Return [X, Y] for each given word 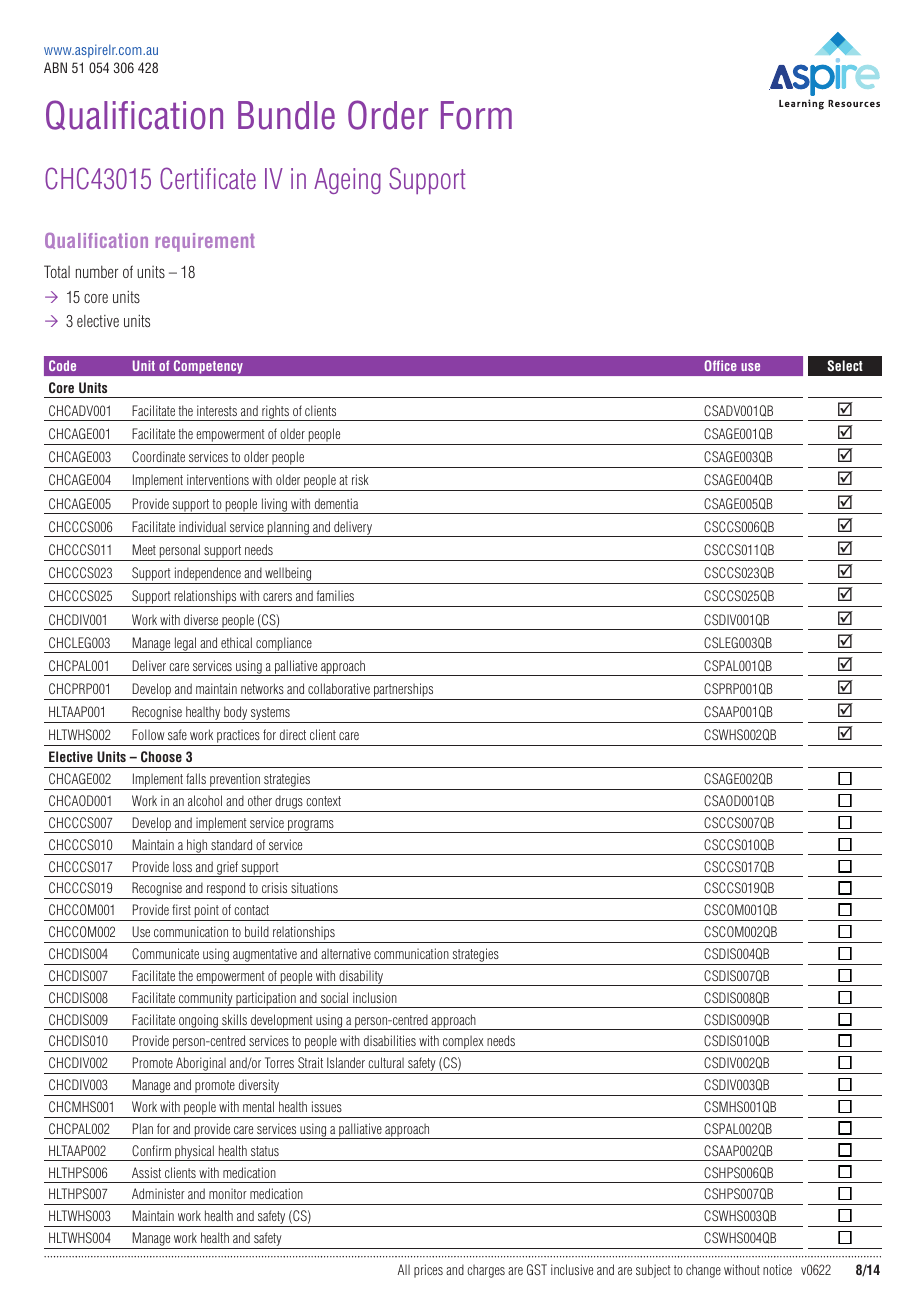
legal [185, 645]
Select [845, 365]
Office [720, 365]
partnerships [404, 691]
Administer [158, 1193]
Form [476, 115]
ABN [55, 67]
